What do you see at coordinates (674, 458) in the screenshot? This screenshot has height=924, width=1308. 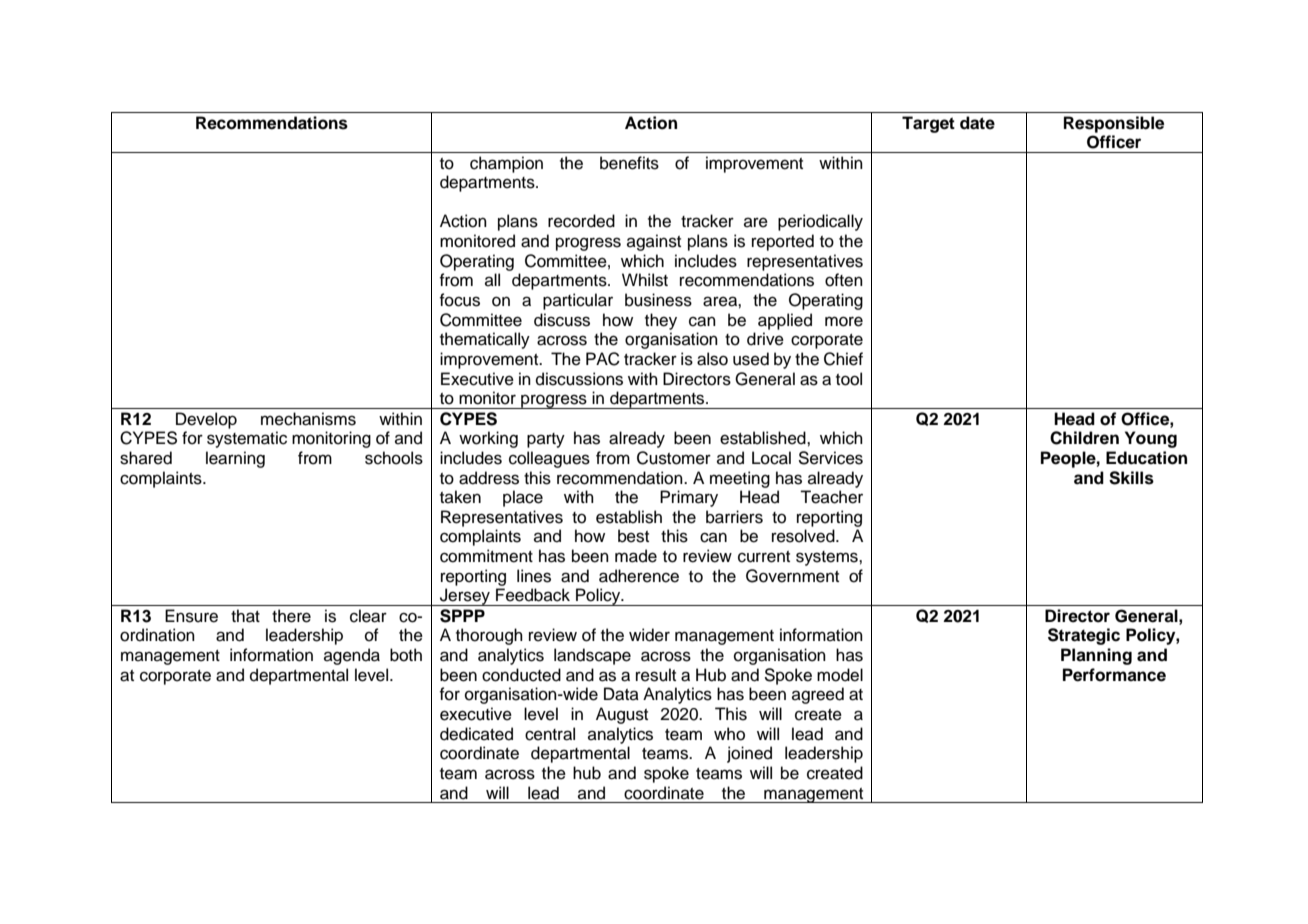 I see `Customer` at bounding box center [674, 458].
